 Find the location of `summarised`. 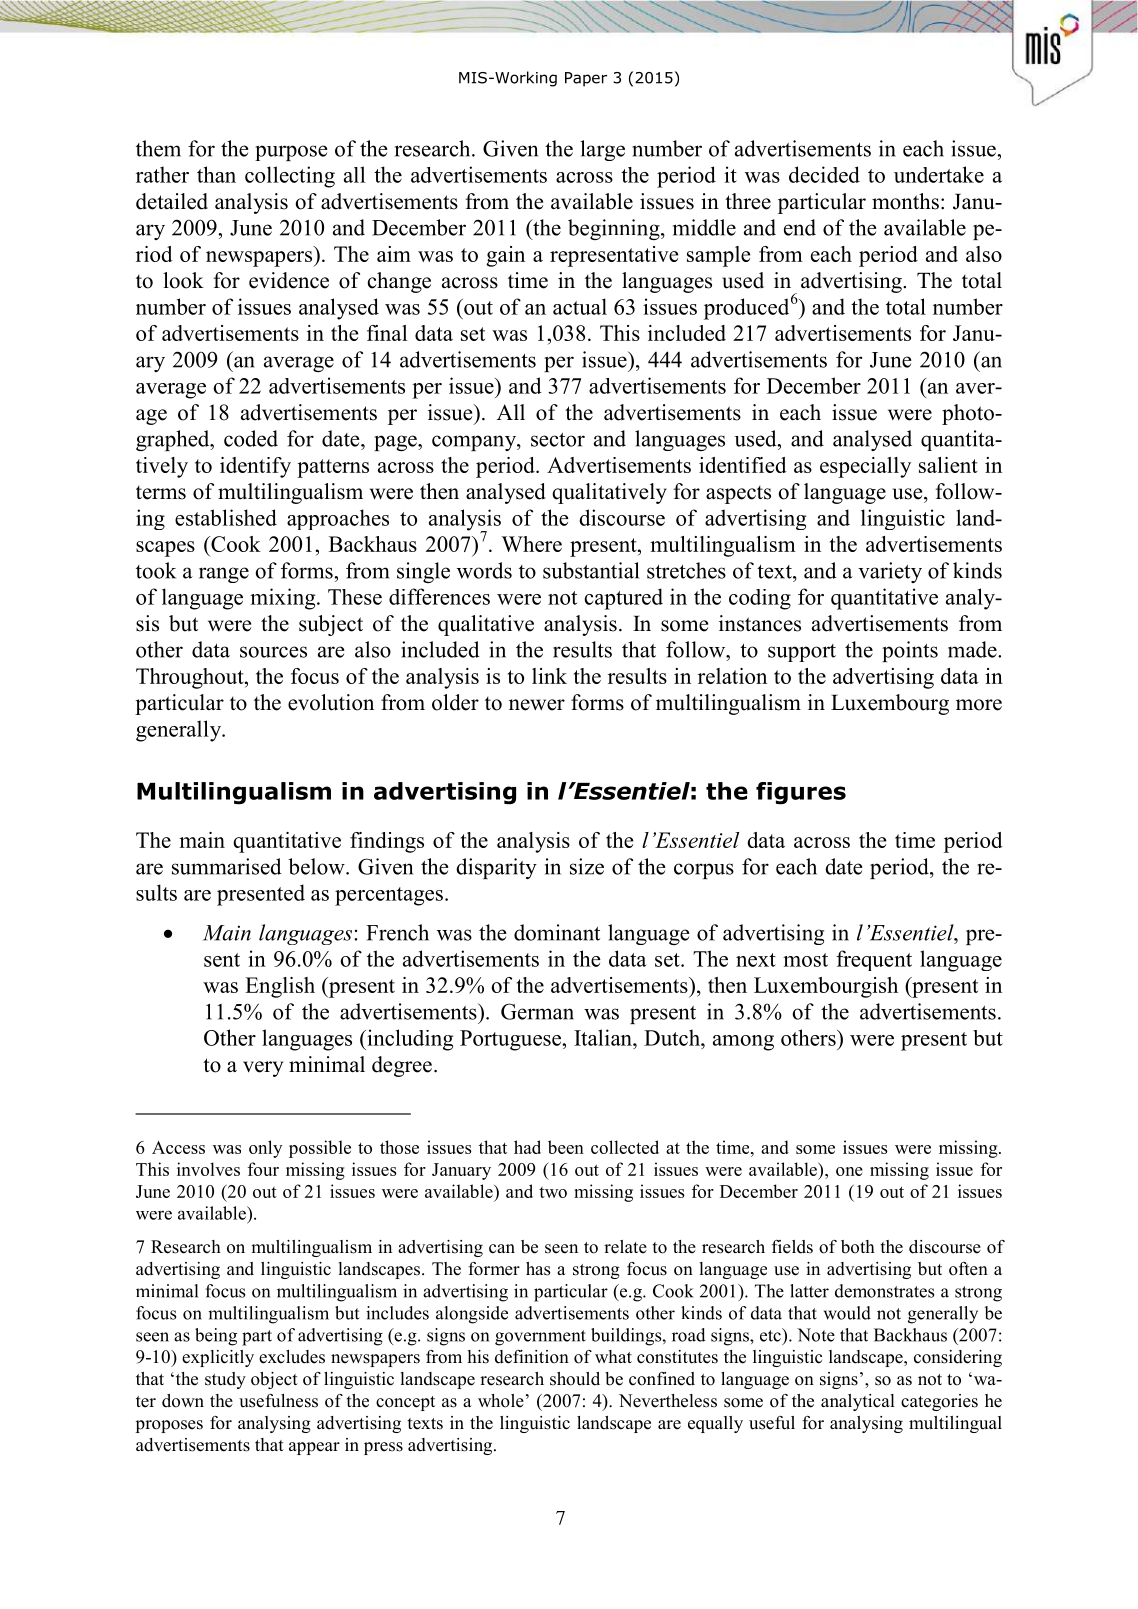

summarised is located at coordinates (227, 866).
